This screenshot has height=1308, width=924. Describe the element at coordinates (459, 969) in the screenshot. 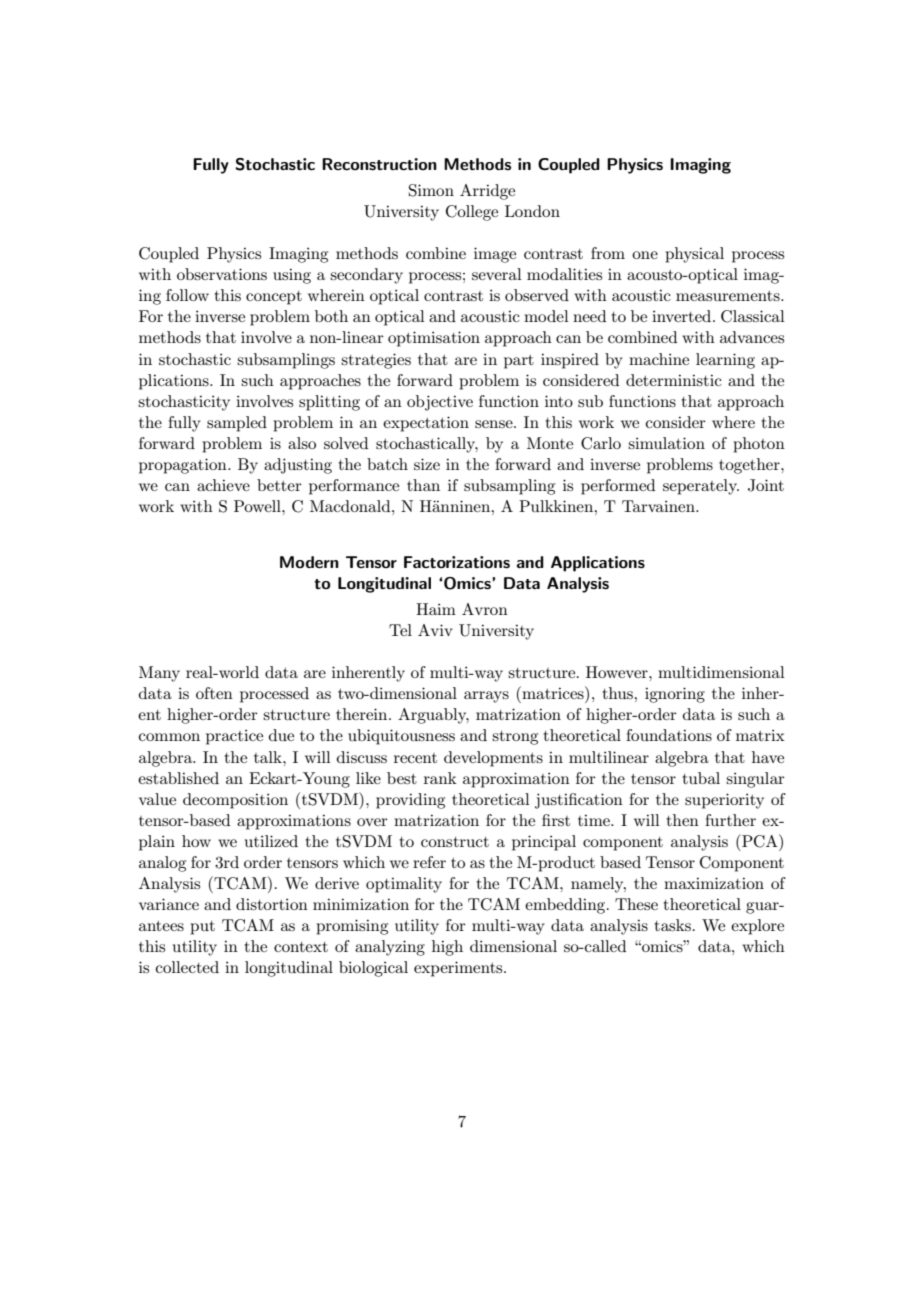

I see `experiments` at that location.
